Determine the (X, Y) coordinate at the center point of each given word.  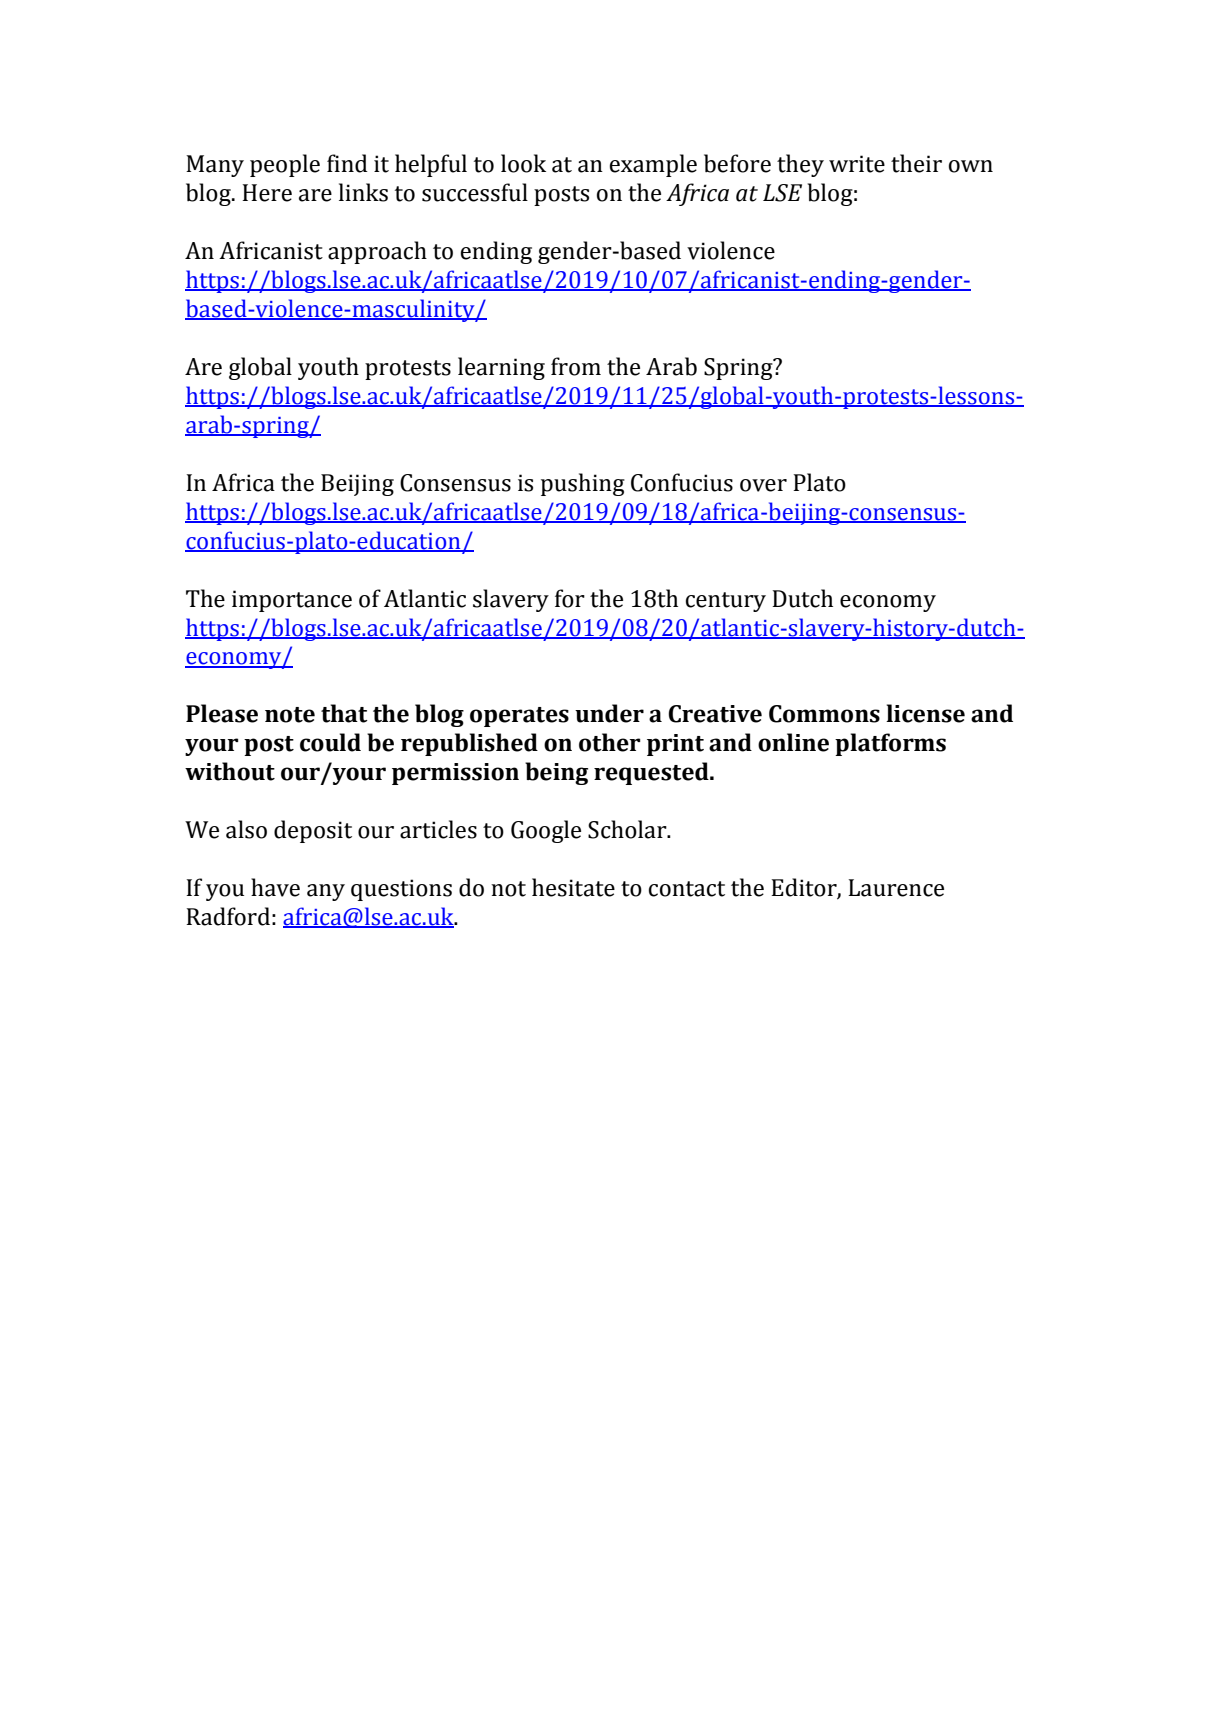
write (857, 164)
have (275, 887)
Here (267, 193)
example (653, 165)
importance (292, 601)
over (763, 485)
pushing (583, 484)
